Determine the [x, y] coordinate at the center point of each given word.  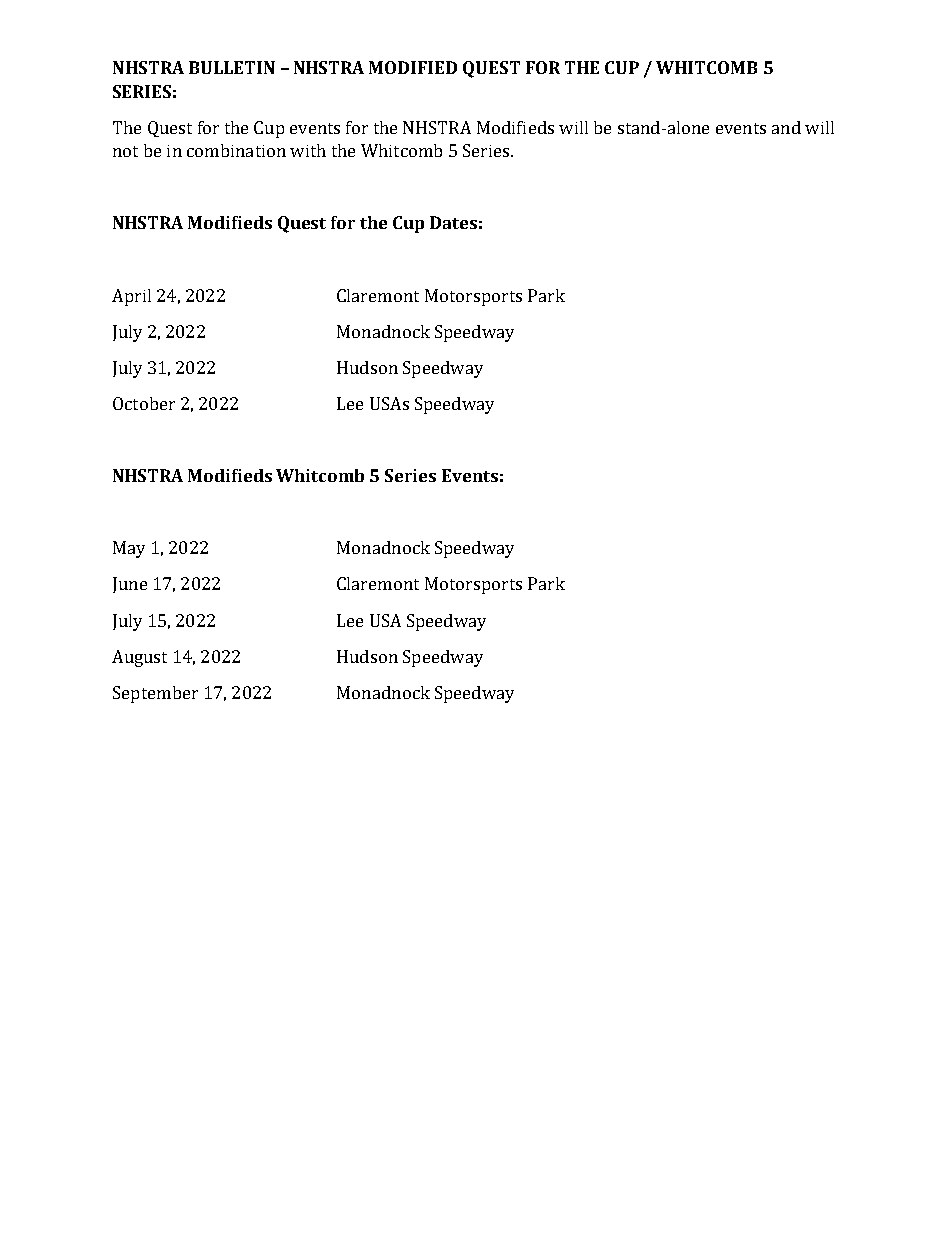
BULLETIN [232, 67]
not [125, 151]
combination [236, 150]
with [308, 150]
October [144, 403]
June [130, 585]
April [131, 297]
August [139, 658]
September [155, 694]
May [129, 549]
